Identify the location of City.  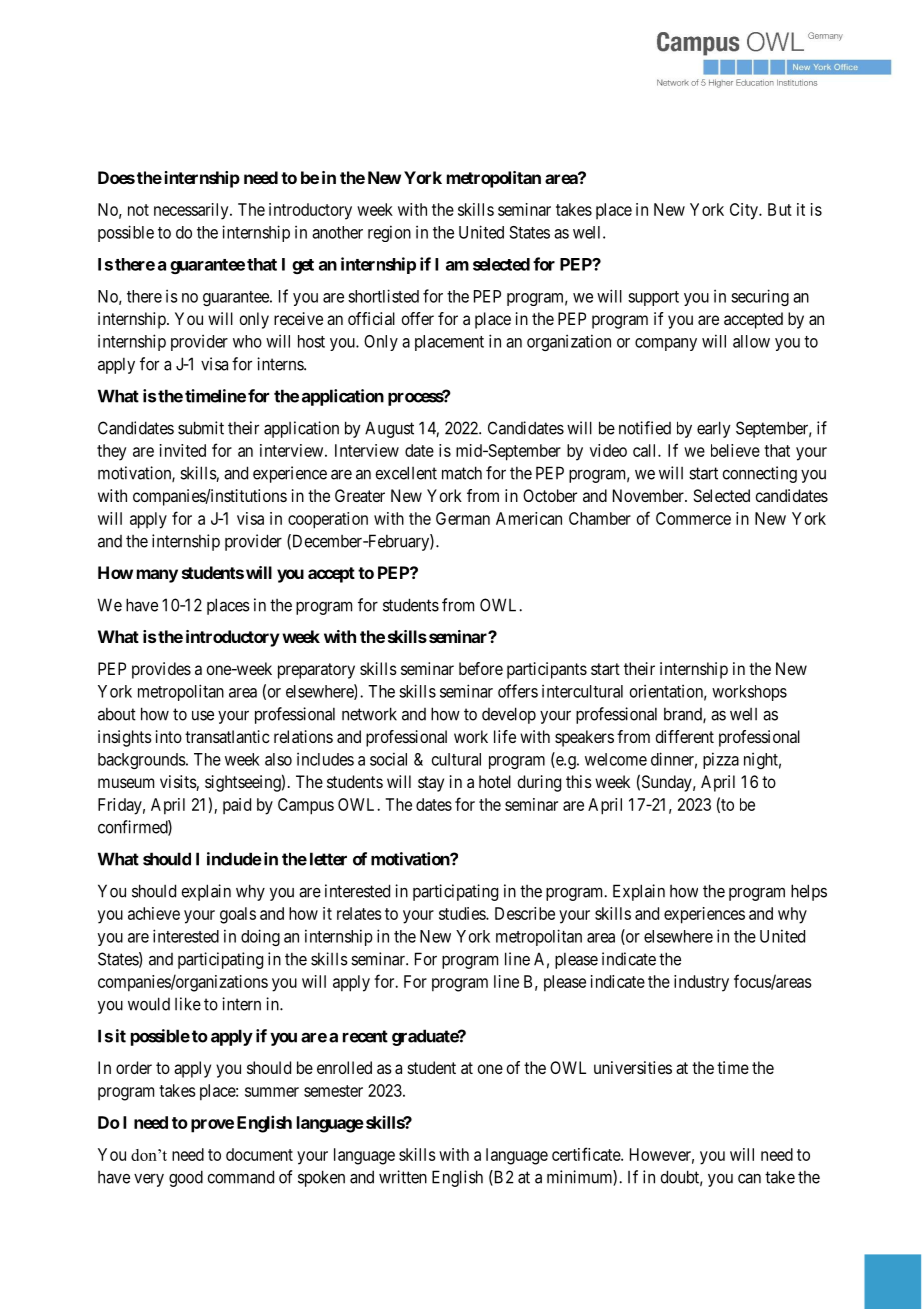
(745, 211).
